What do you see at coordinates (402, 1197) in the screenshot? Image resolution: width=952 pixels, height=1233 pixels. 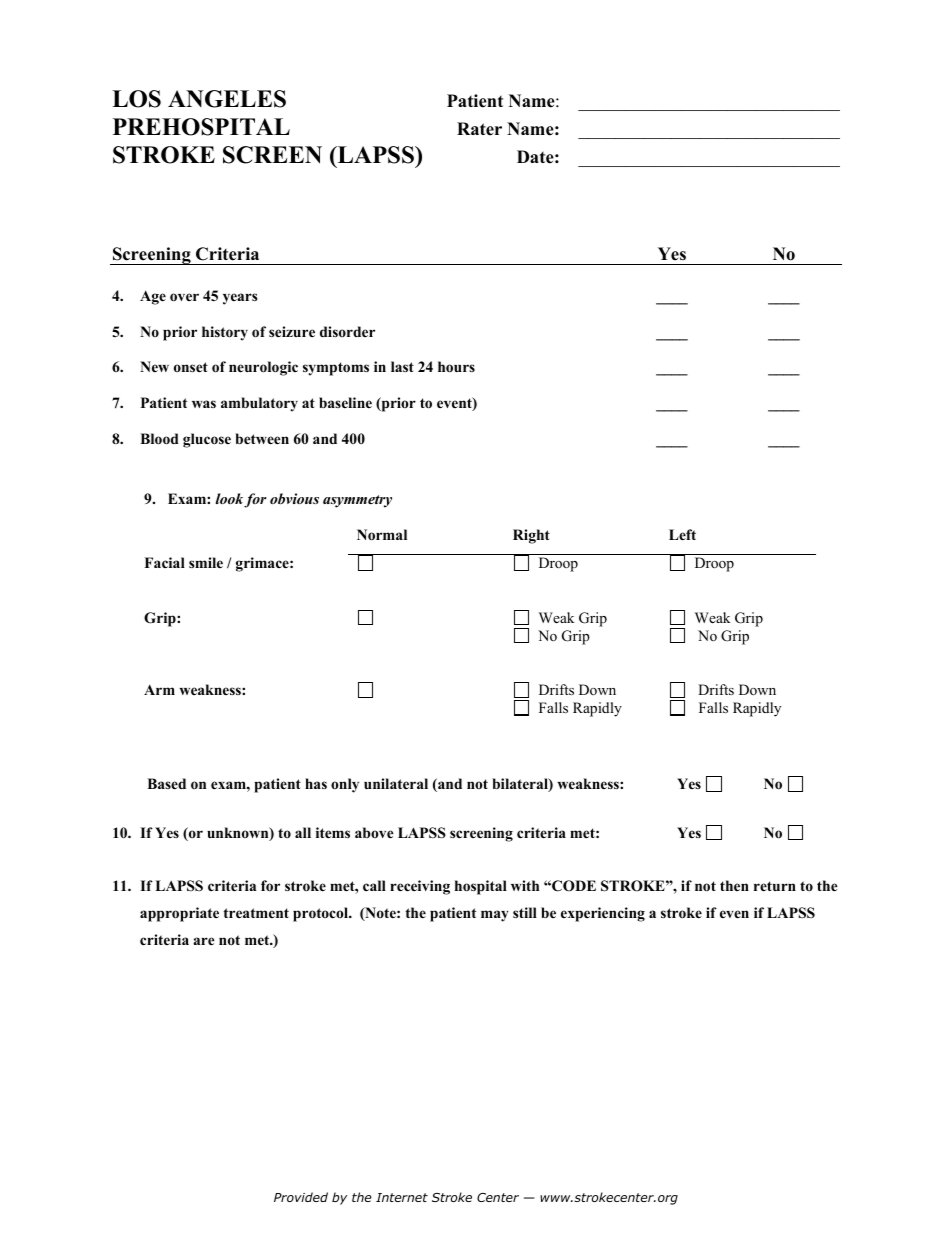 I see `Internet` at bounding box center [402, 1197].
